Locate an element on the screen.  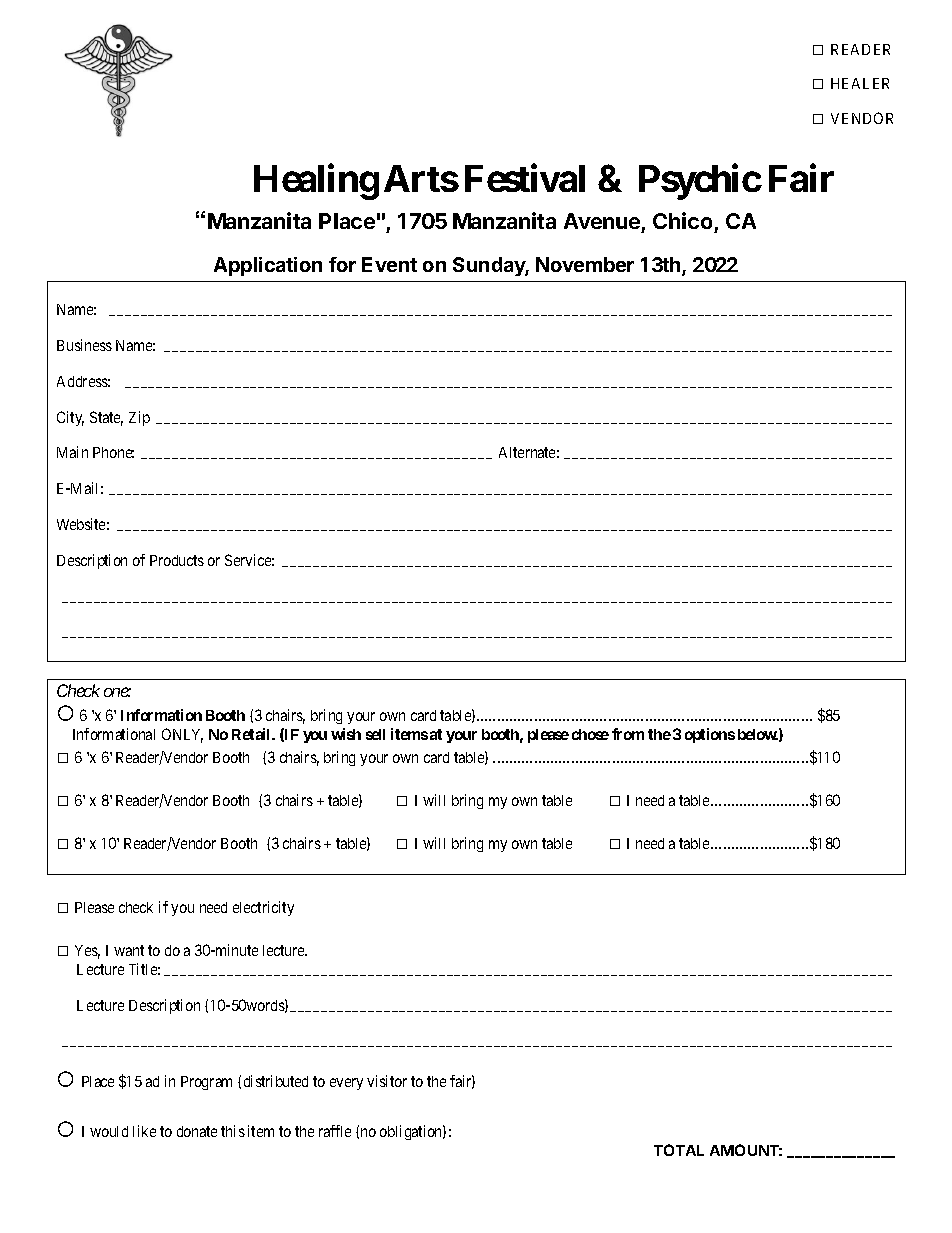
Festival is located at coordinates (525, 178).
